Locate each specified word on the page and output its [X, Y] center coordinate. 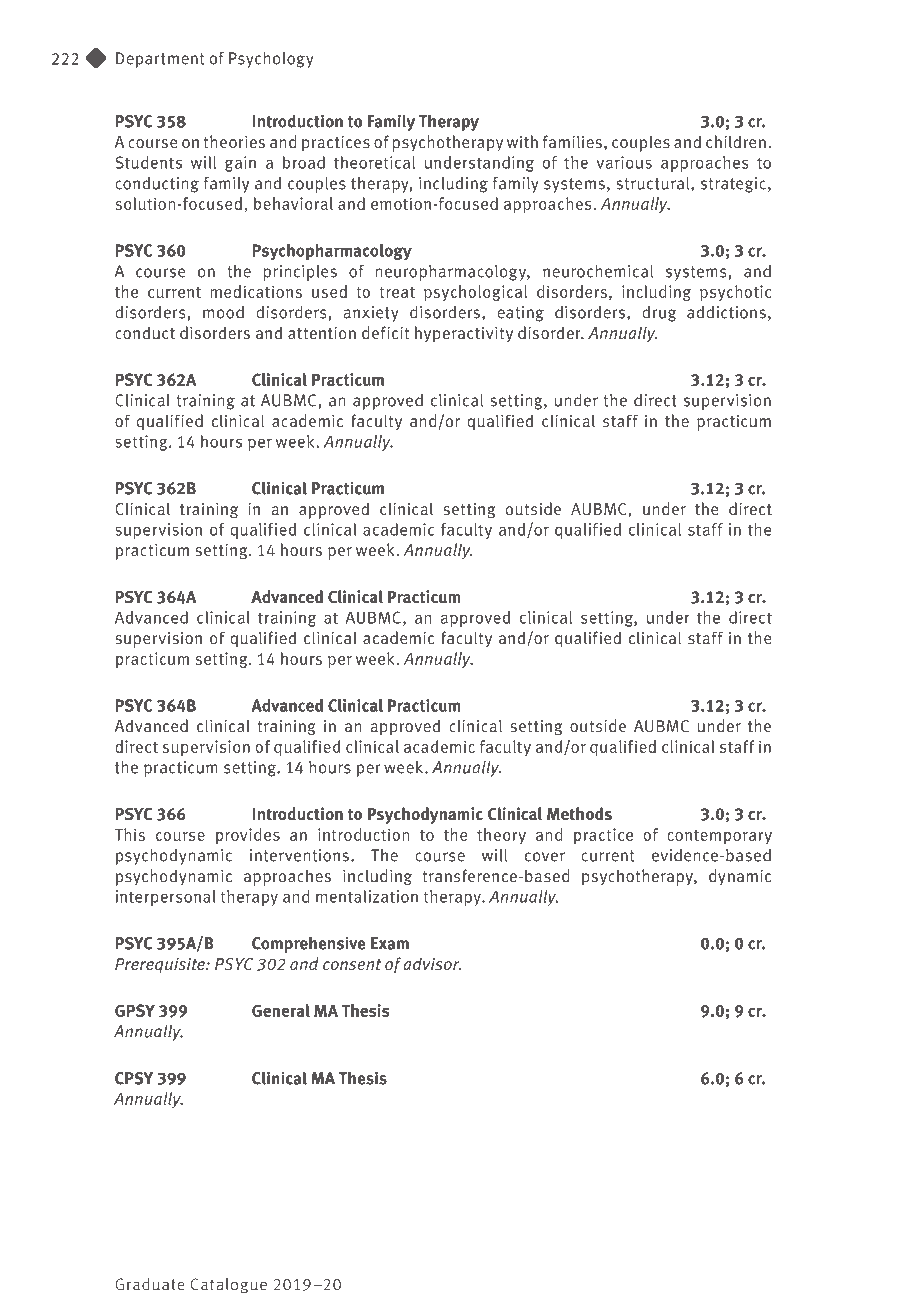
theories [234, 142]
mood [223, 312]
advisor [432, 963]
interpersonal [166, 898]
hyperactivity [464, 334]
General [281, 1010]
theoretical [374, 162]
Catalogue [228, 1286]
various [624, 162]
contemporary [719, 837]
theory [501, 836]
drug [659, 314]
